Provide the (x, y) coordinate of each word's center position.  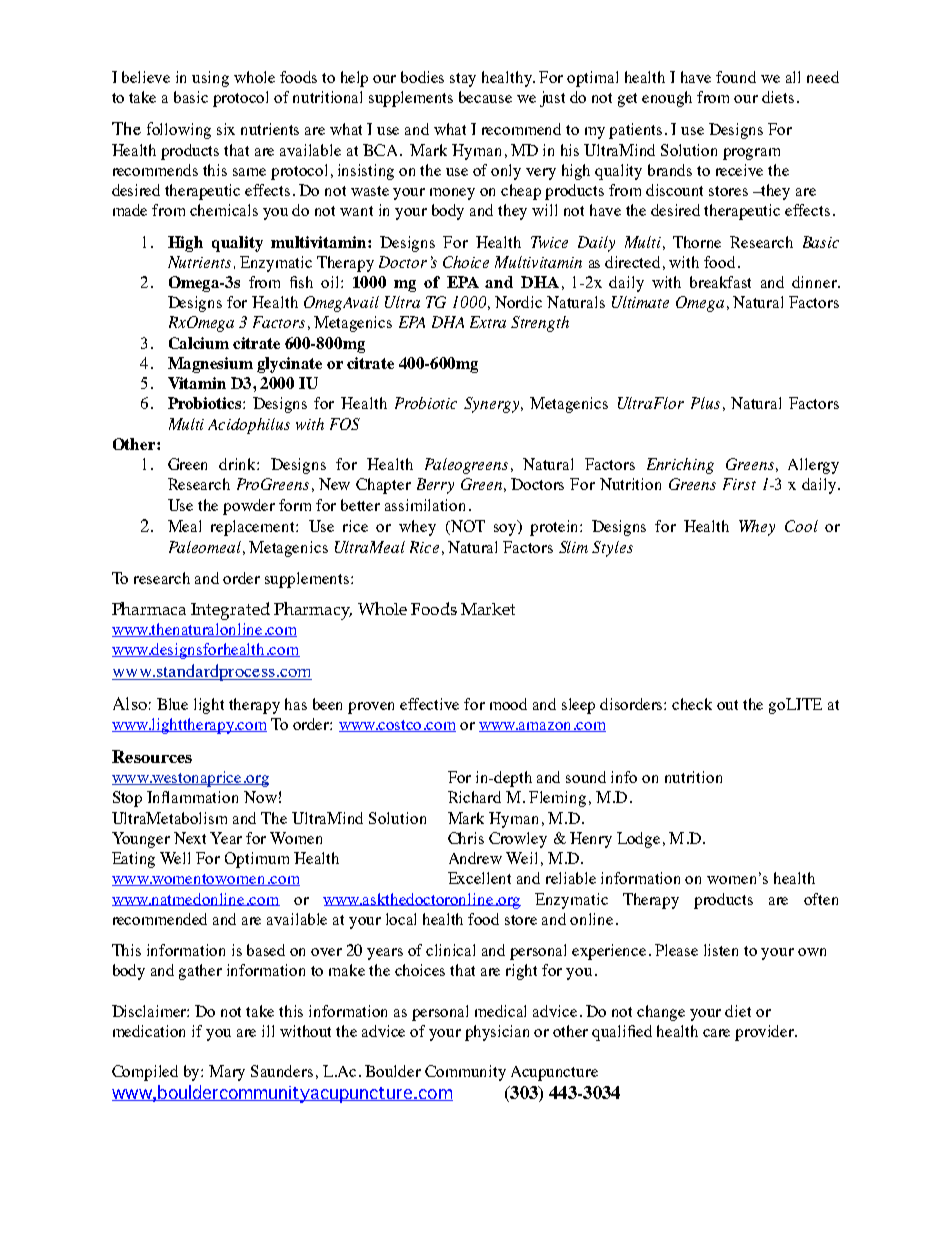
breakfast (720, 282)
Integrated (230, 611)
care (716, 1033)
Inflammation (192, 797)
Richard (474, 797)
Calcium (199, 343)
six (226, 129)
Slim (573, 547)
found (736, 77)
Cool (801, 526)
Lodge (638, 840)
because (485, 97)
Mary (227, 1073)
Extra (488, 322)
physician (497, 1033)
